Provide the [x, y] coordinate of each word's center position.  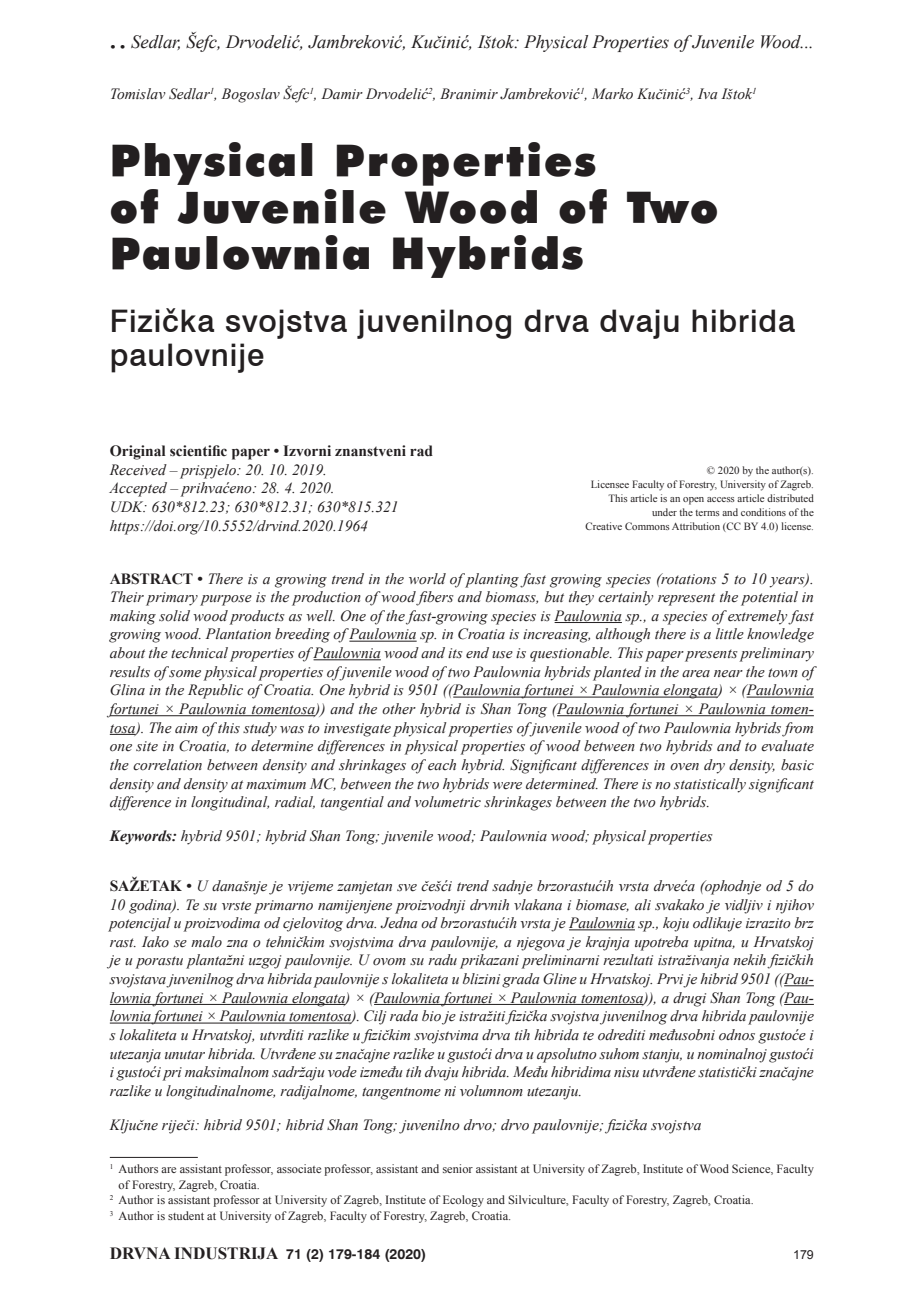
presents [711, 656]
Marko [612, 94]
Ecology [463, 1201]
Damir [342, 93]
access [721, 499]
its [455, 653]
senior [458, 1168]
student [186, 1215]
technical [199, 653]
